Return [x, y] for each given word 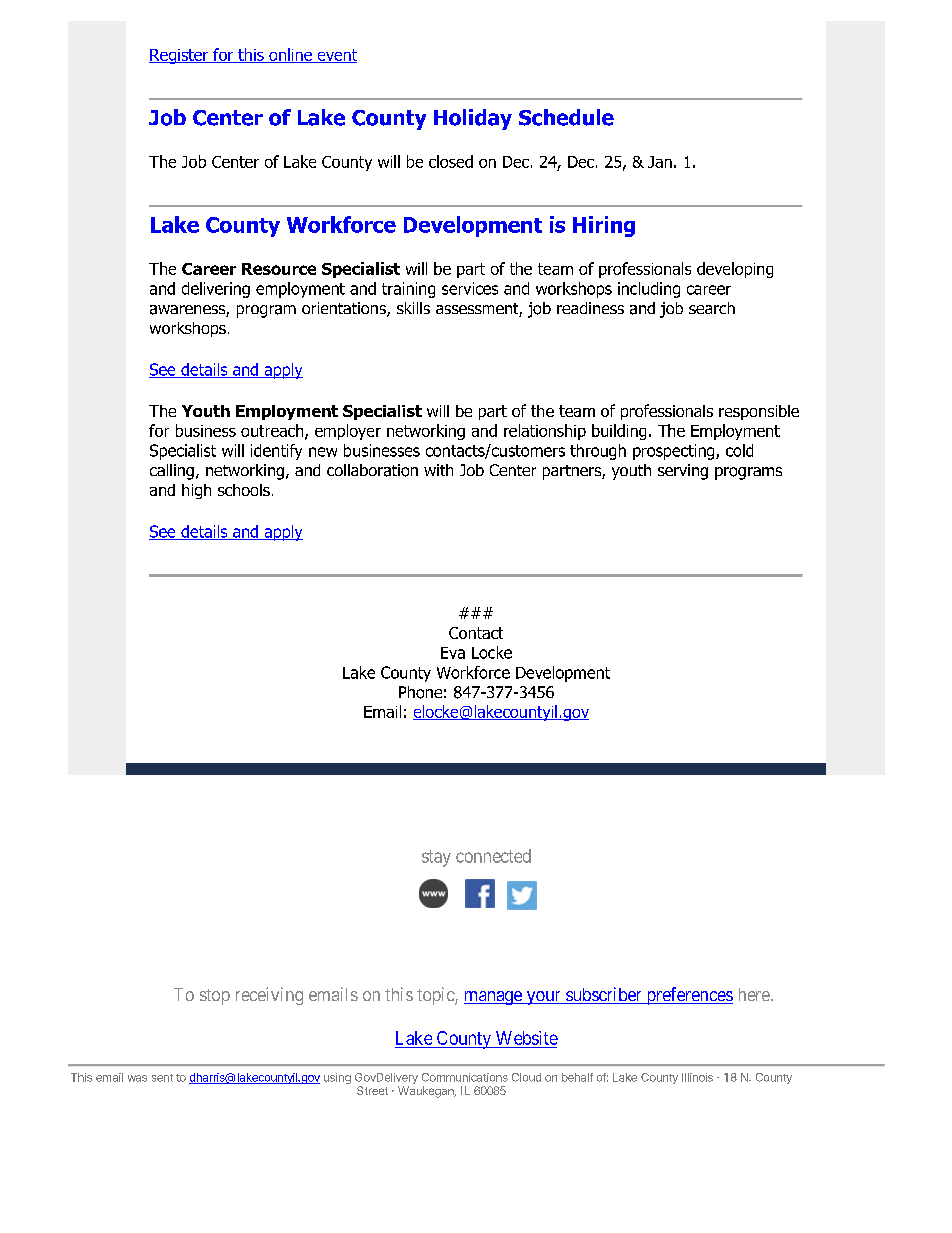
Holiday [473, 119]
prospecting [675, 452]
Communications [465, 1077]
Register [180, 56]
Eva [453, 653]
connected [493, 856]
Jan [660, 162]
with [438, 470]
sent [162, 1078]
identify [276, 452]
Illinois [697, 1077]
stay [436, 858]
